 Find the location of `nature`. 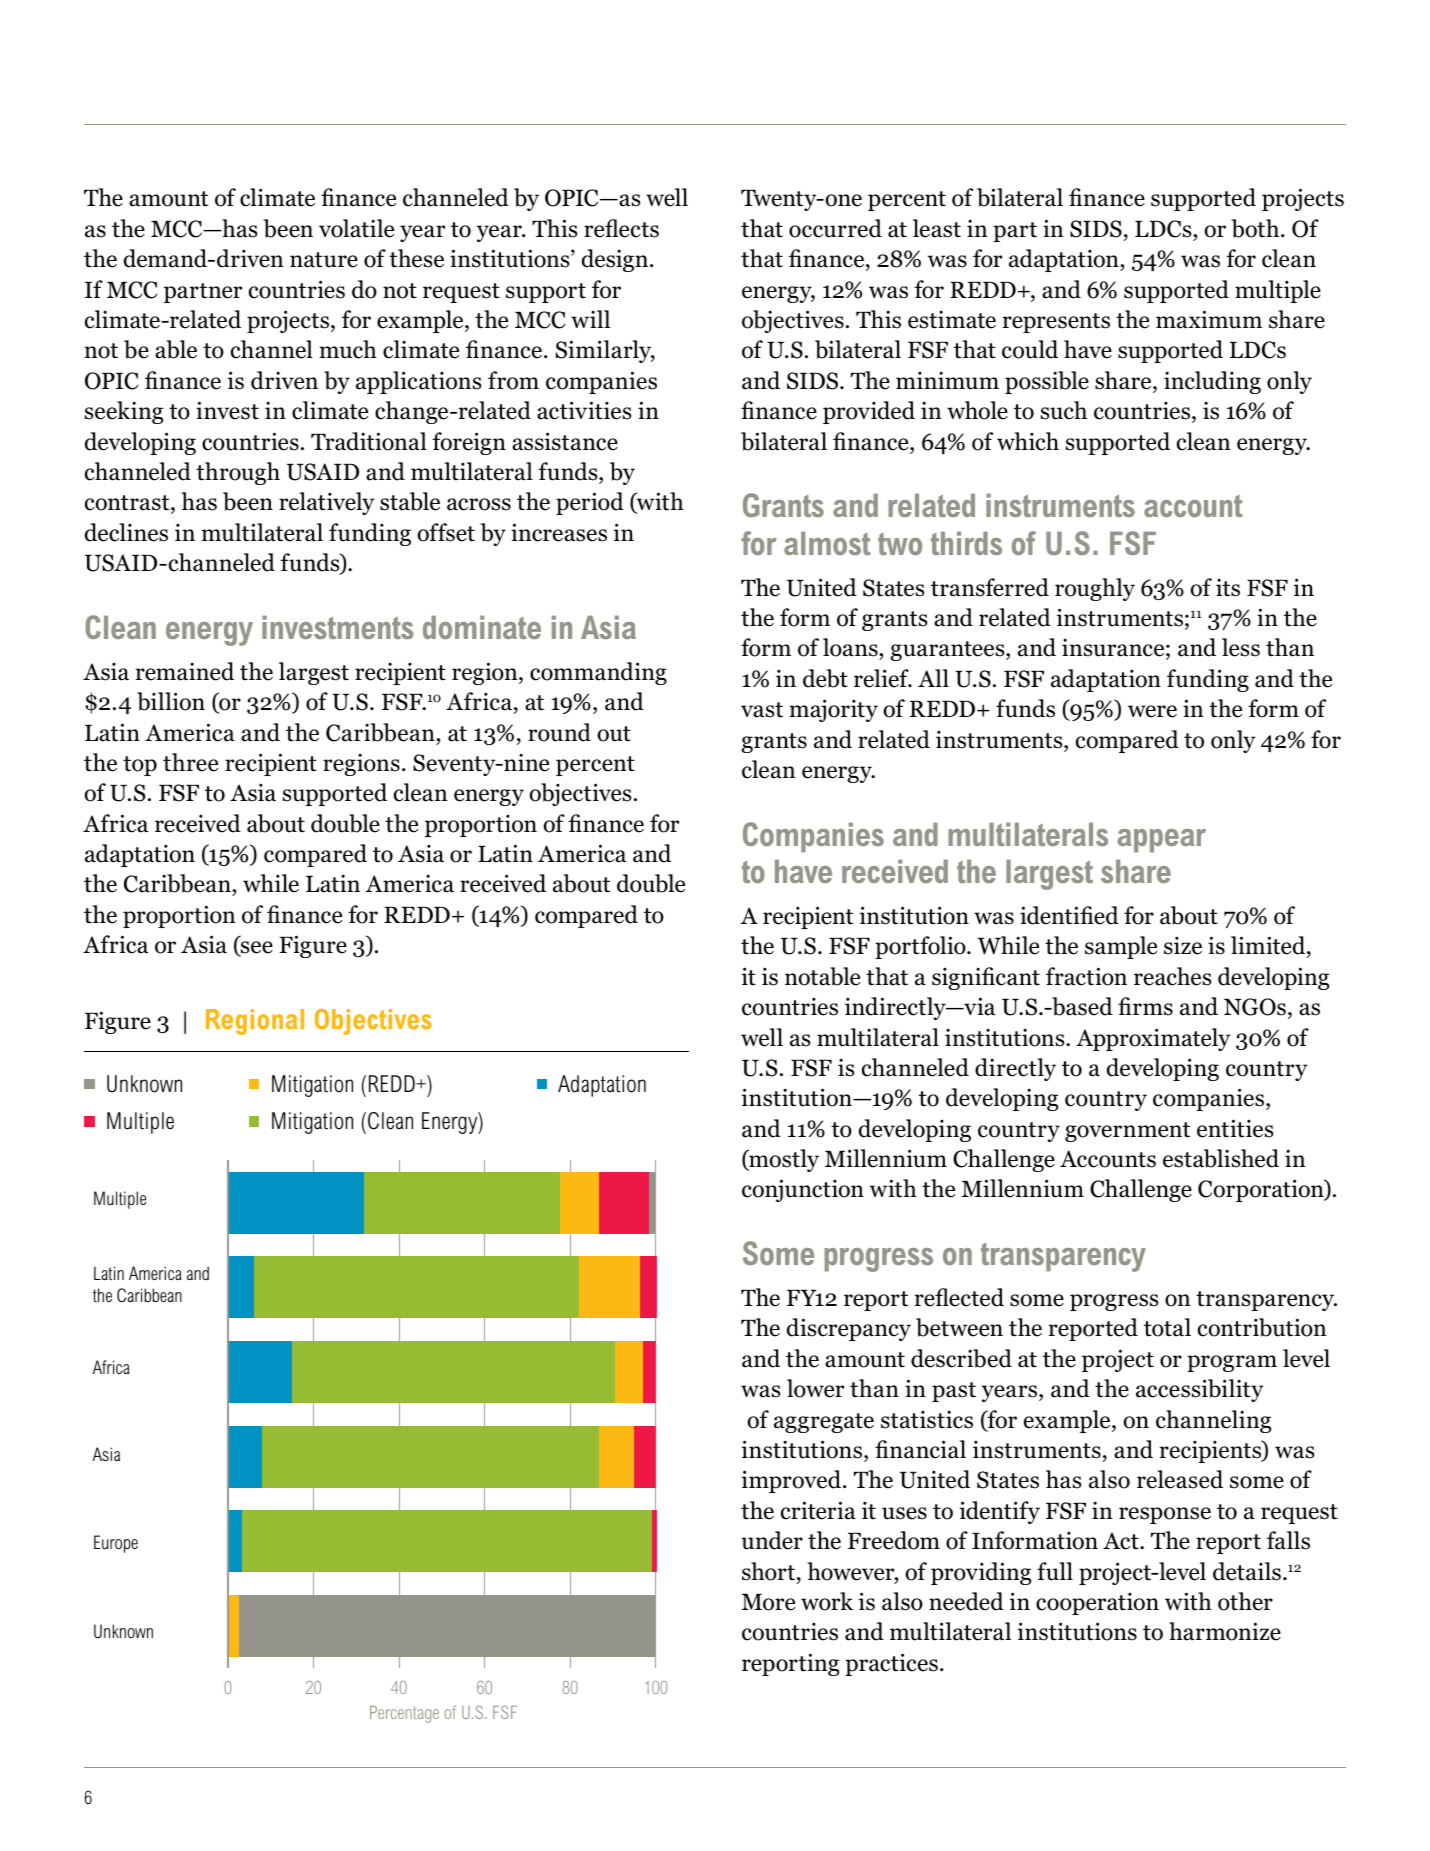

nature is located at coordinates (324, 260).
